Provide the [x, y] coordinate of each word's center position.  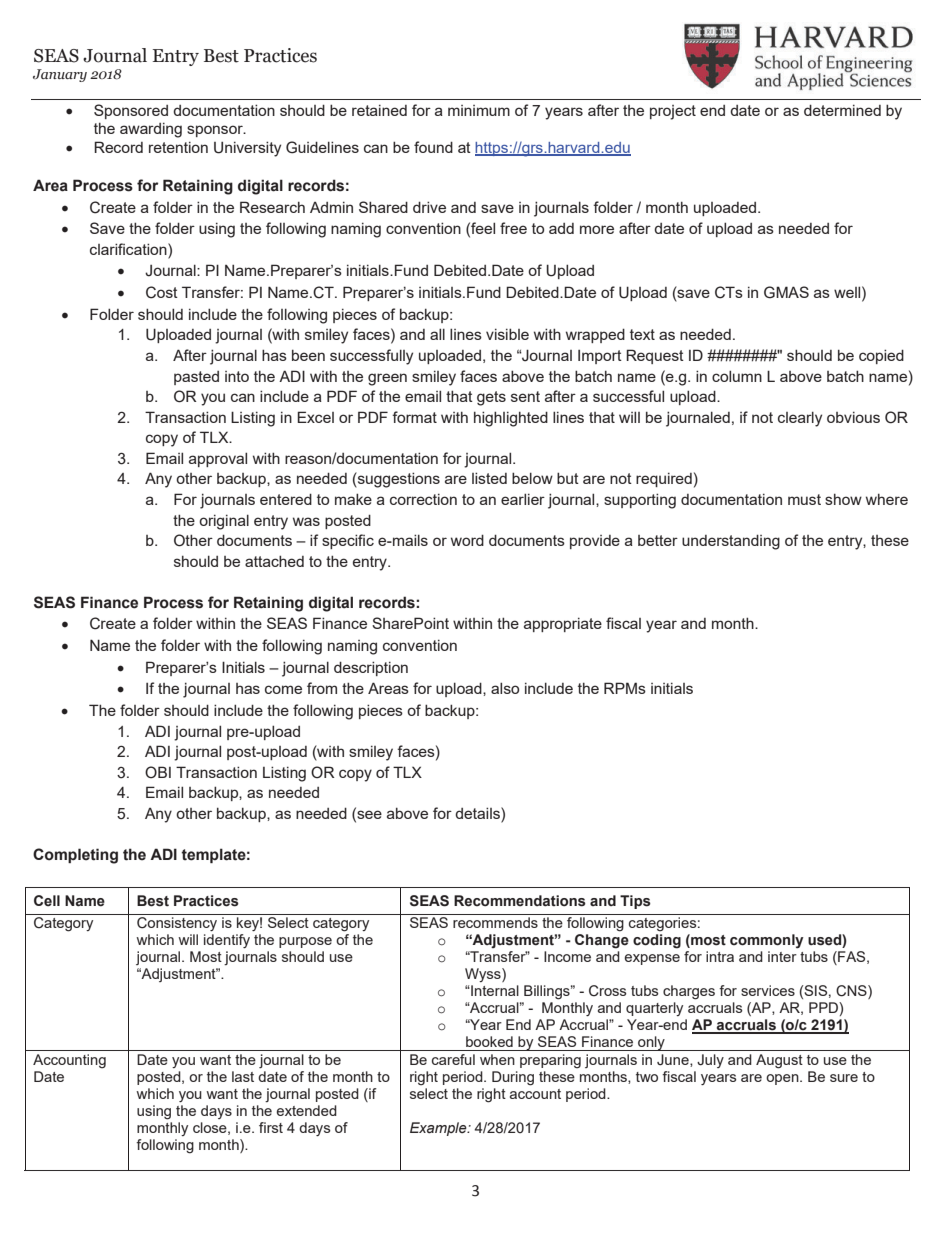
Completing [75, 856]
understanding [731, 542]
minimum [479, 110]
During [513, 1078]
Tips [635, 902]
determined [842, 110]
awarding [151, 130]
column [737, 376]
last [243, 1076]
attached [274, 561]
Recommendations [520, 901]
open [783, 1079]
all [437, 334]
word [467, 540]
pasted [196, 378]
